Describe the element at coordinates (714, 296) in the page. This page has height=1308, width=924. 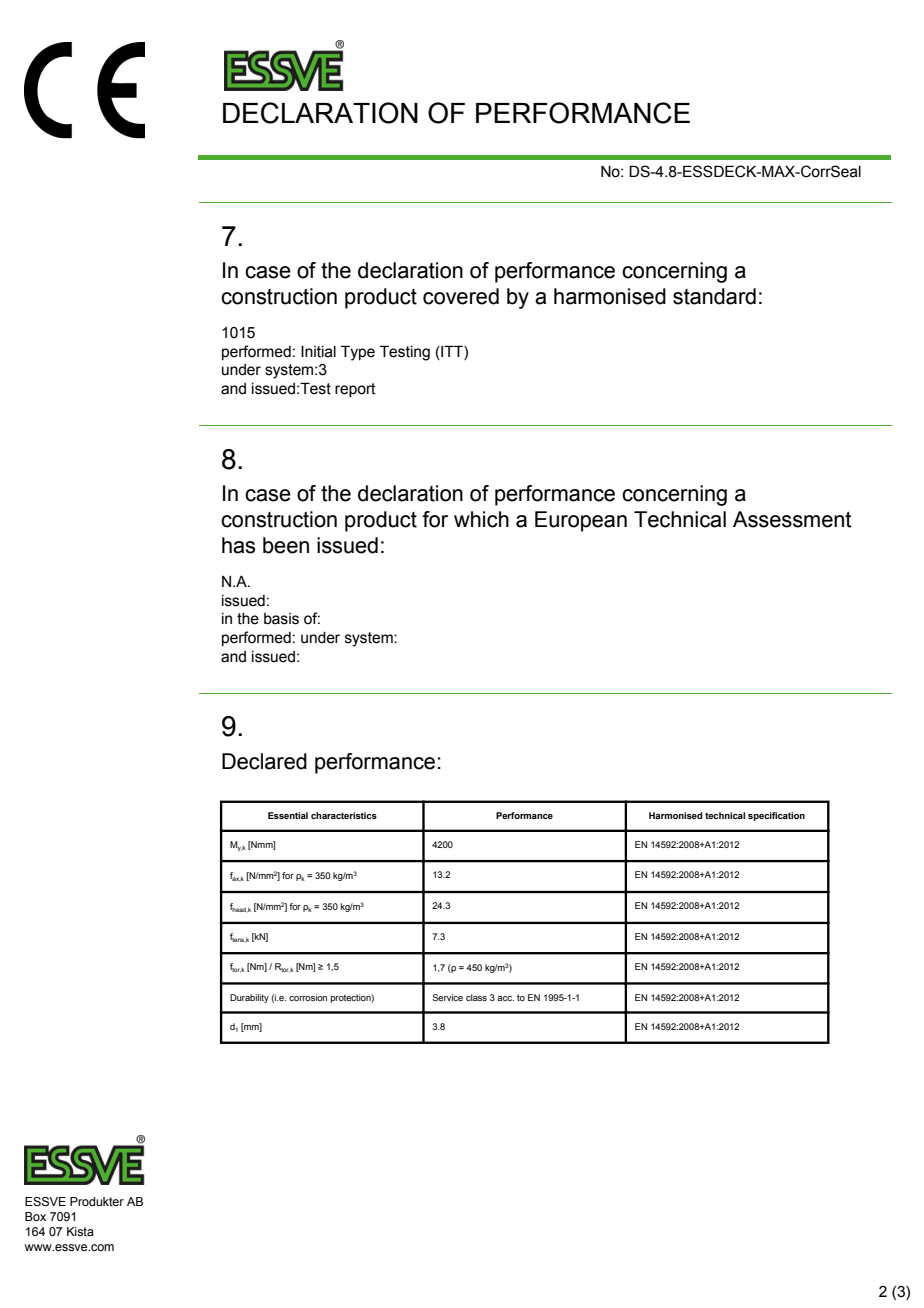
I see `standard` at that location.
